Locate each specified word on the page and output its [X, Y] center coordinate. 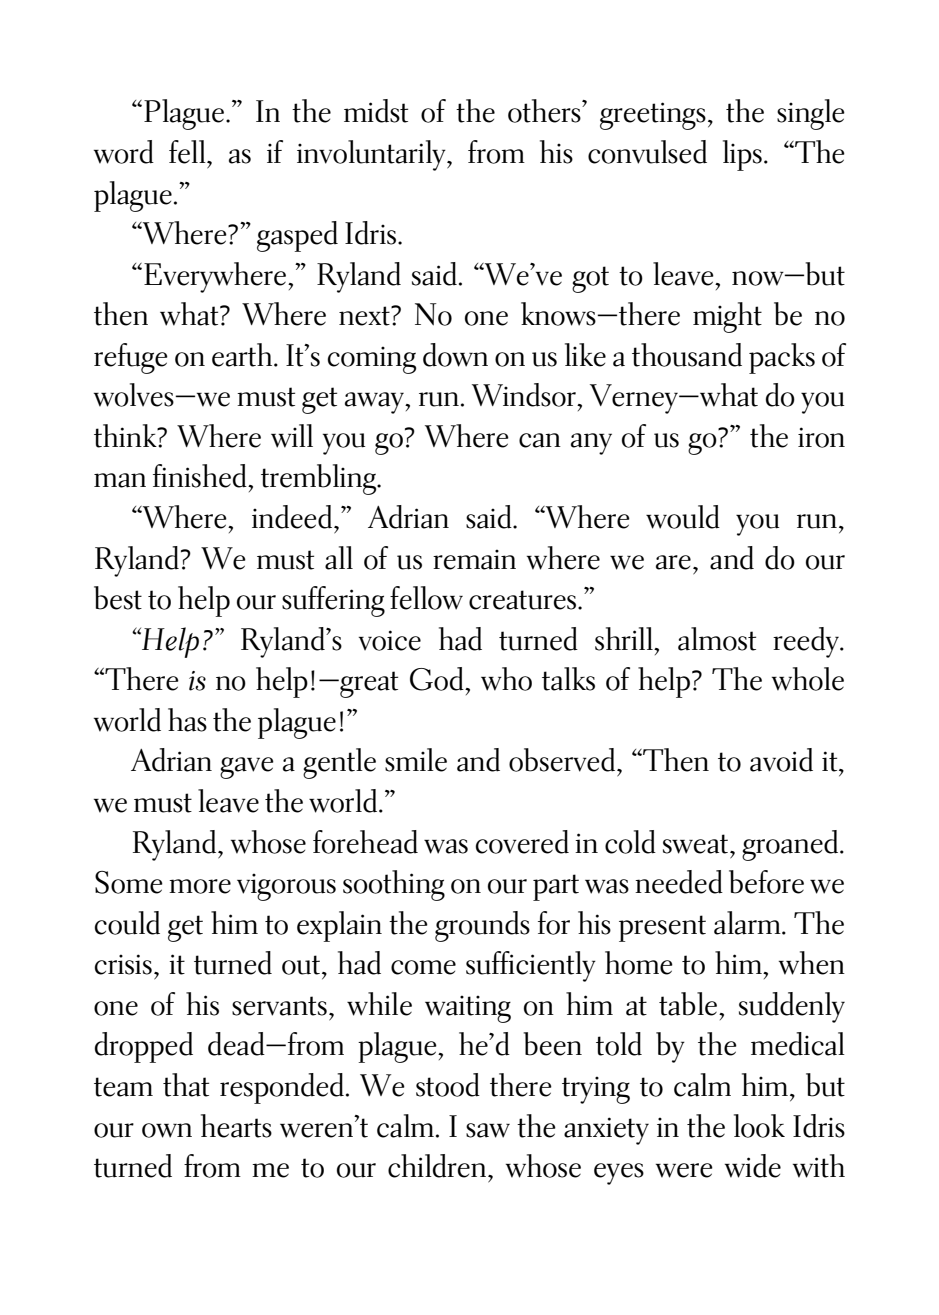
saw [488, 1130]
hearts [236, 1126]
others [545, 111]
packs [782, 358]
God [438, 679]
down [455, 355]
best [118, 598]
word [124, 152]
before [766, 882]
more [200, 886]
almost [717, 639]
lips [742, 155]
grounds [482, 926]
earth [243, 355]
